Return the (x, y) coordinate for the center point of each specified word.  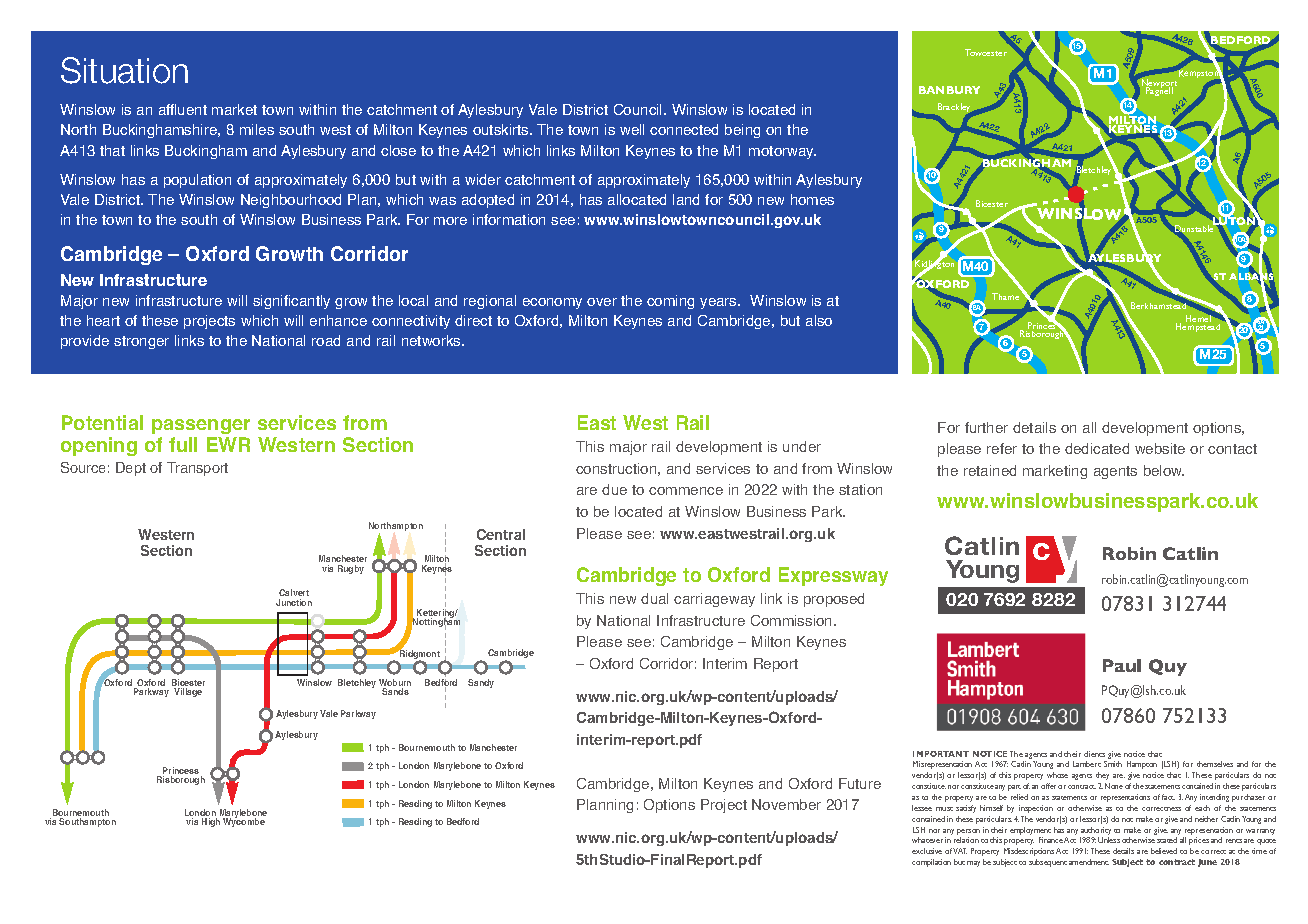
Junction (294, 602)
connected (684, 129)
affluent (183, 109)
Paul (1122, 665)
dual (654, 598)
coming (670, 302)
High (211, 822)
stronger (141, 342)
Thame (1005, 296)
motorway (782, 152)
